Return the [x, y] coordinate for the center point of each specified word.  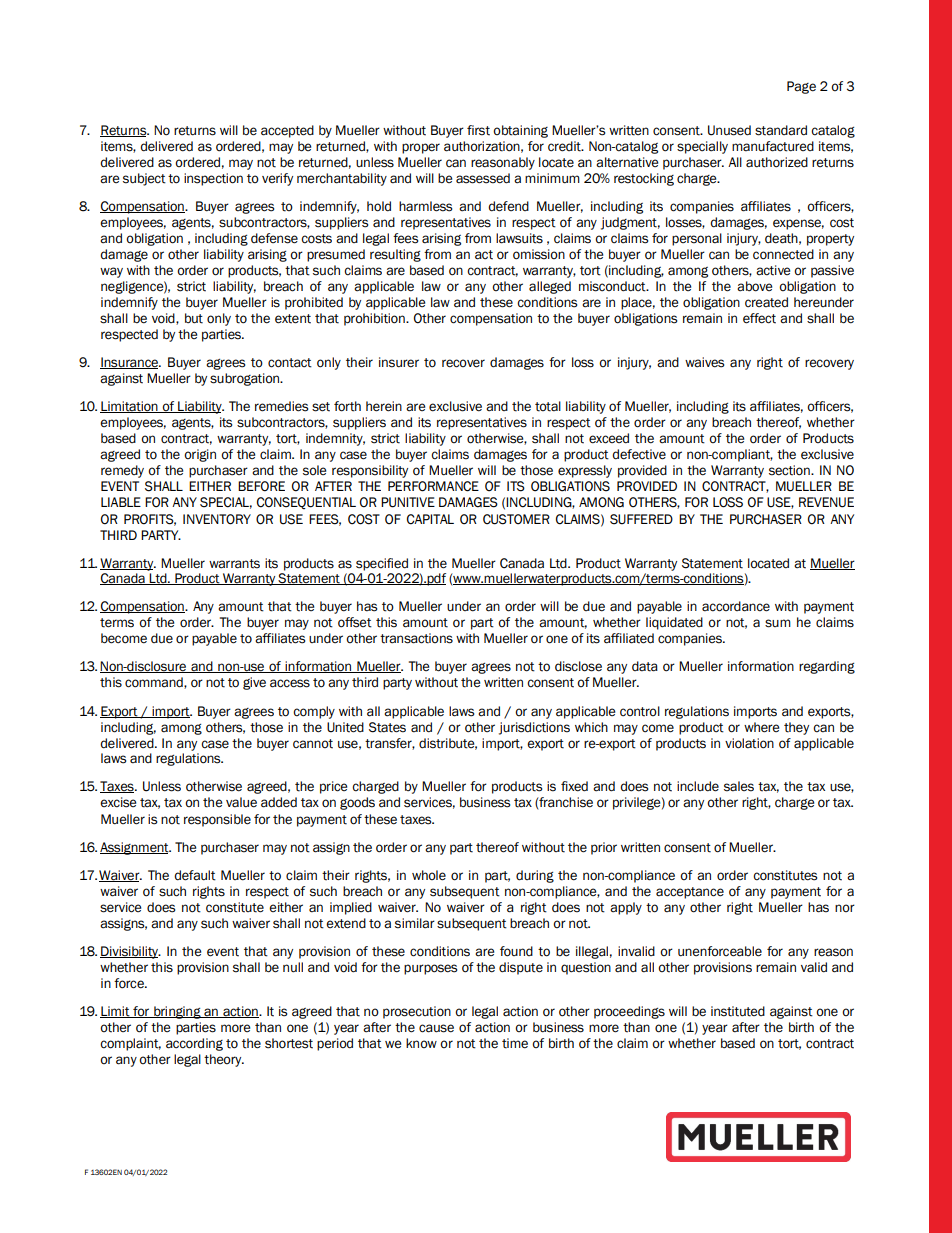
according [194, 1044]
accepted [287, 131]
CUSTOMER [516, 519]
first [478, 130]
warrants [234, 564]
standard [781, 130]
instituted [738, 1011]
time [515, 1043]
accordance [736, 606]
